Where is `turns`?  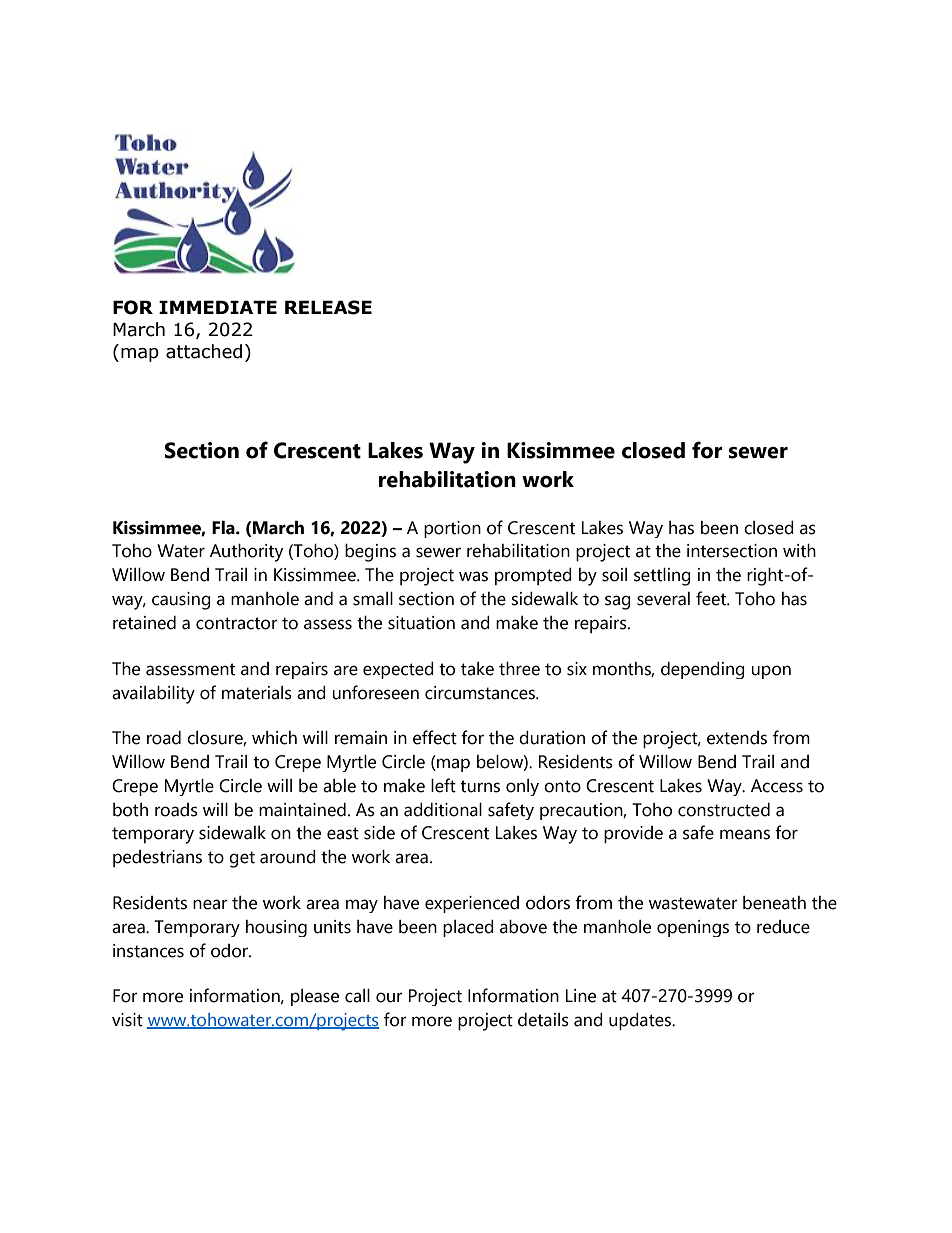
turns is located at coordinates (480, 786).
